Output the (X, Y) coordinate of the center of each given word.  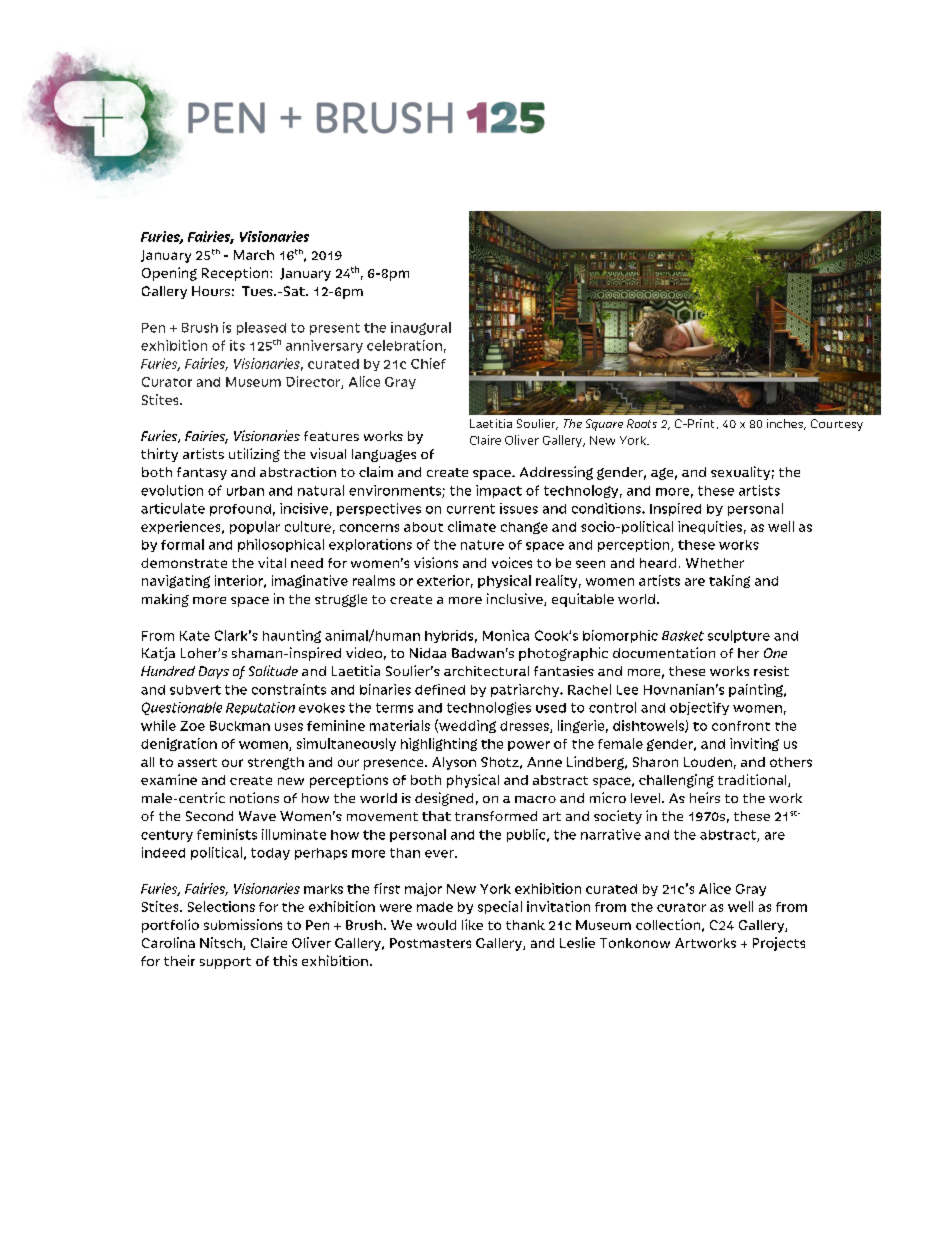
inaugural (421, 328)
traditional (753, 780)
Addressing (556, 473)
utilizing (254, 455)
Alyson (454, 763)
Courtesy (837, 425)
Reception (236, 274)
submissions (243, 924)
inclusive (516, 599)
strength (276, 763)
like (472, 924)
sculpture (739, 636)
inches (786, 424)
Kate (195, 636)
